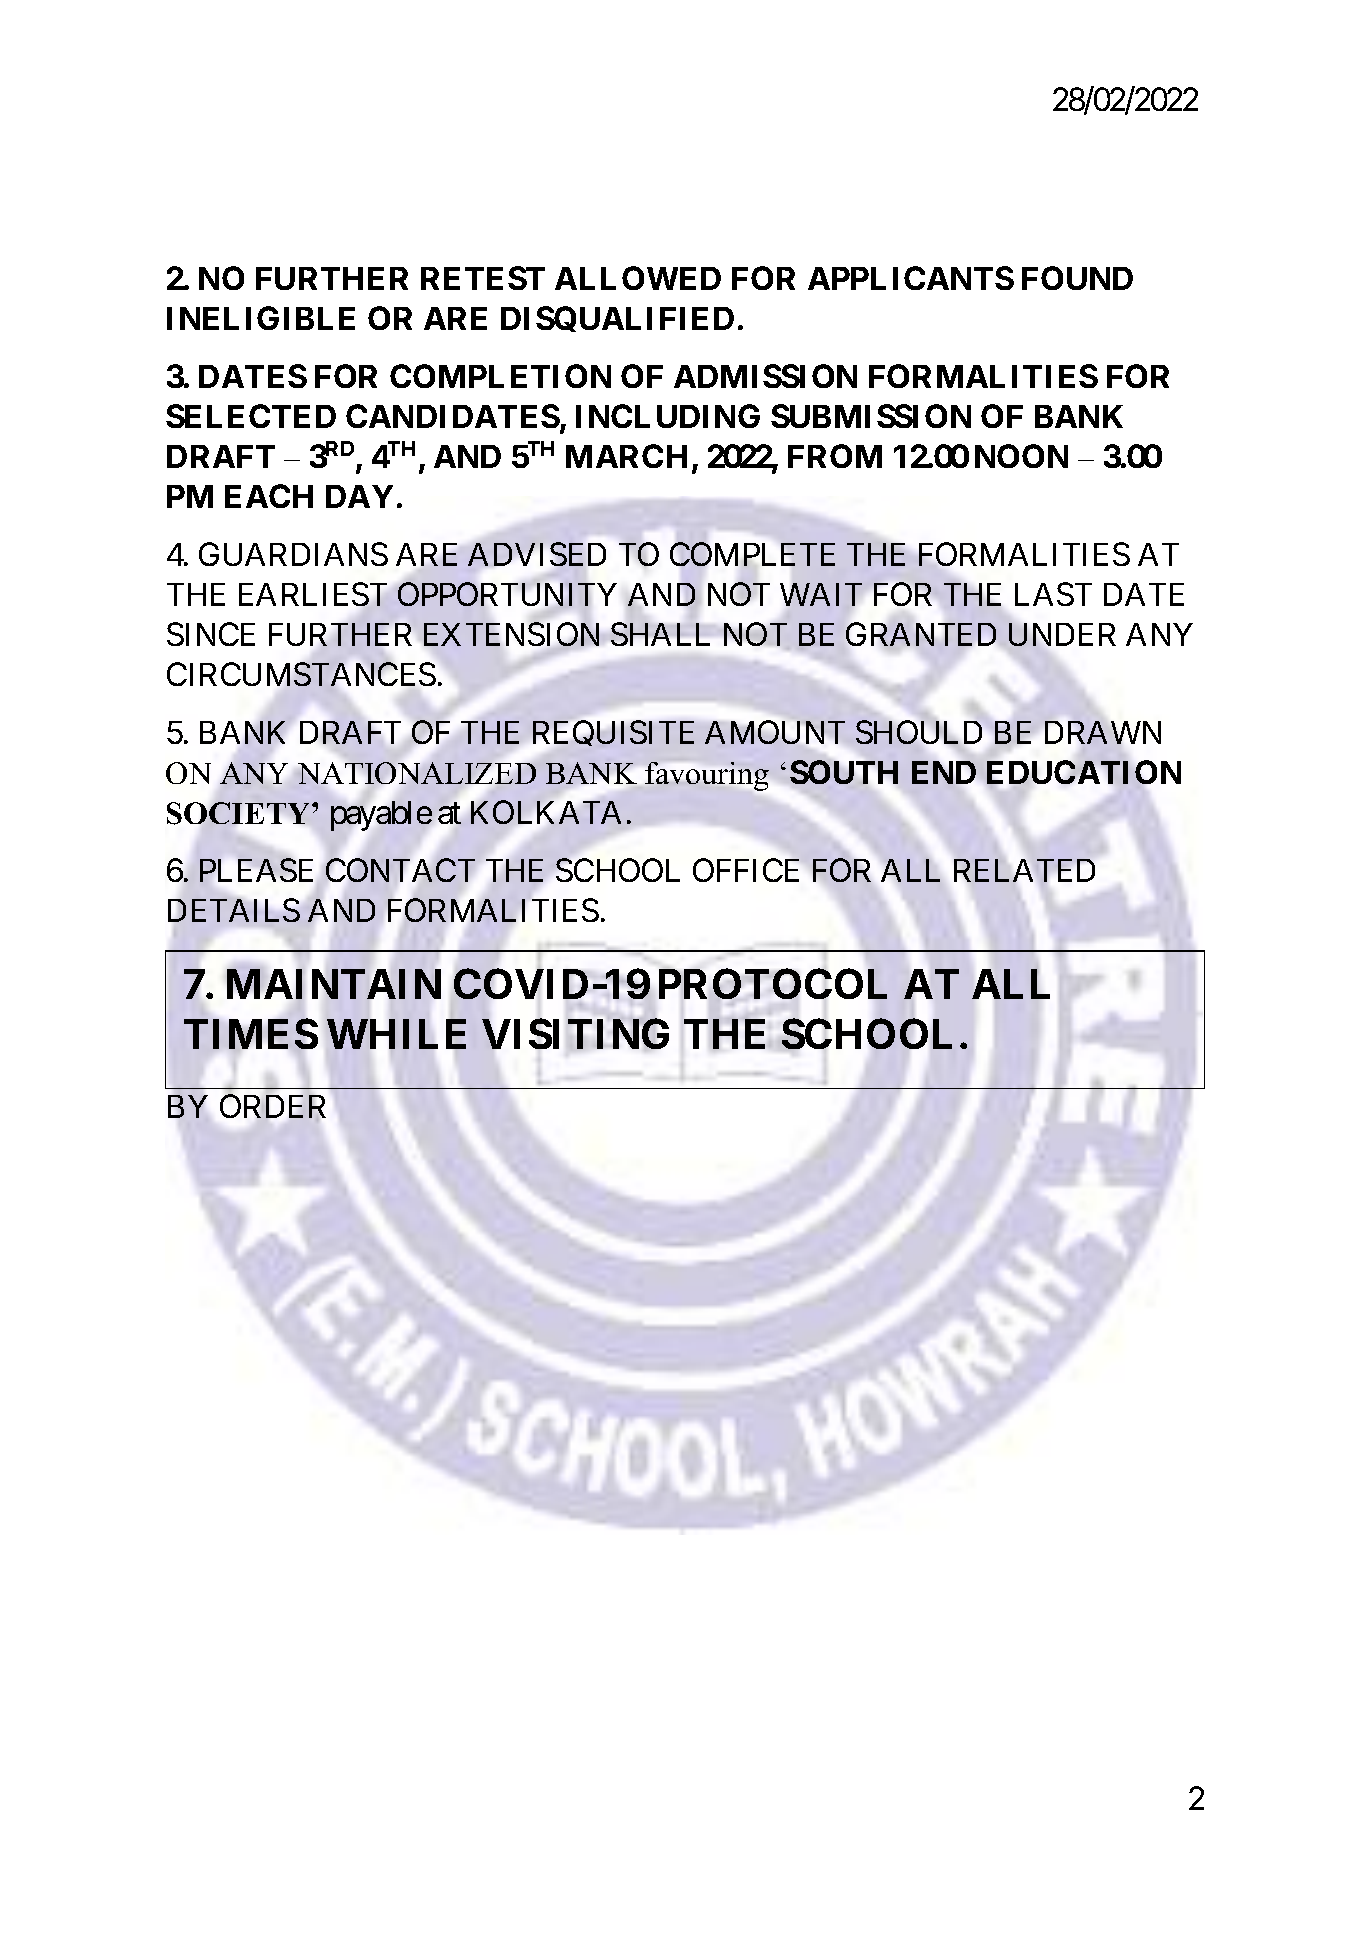 The image size is (1369, 1936). Describe the element at coordinates (256, 870) in the image. I see `PLEASE` at that location.
